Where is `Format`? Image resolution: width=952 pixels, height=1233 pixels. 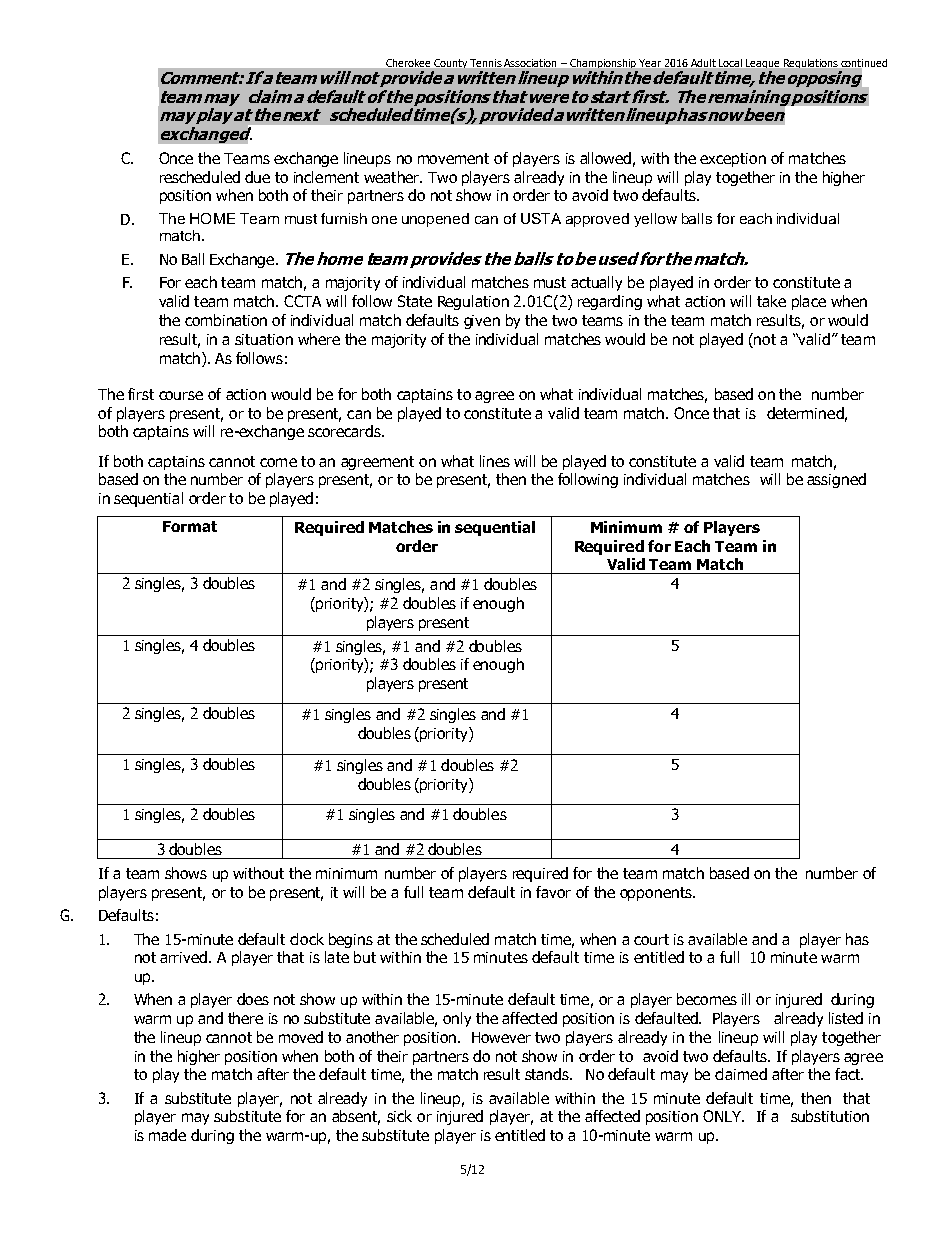 Format is located at coordinates (190, 526).
